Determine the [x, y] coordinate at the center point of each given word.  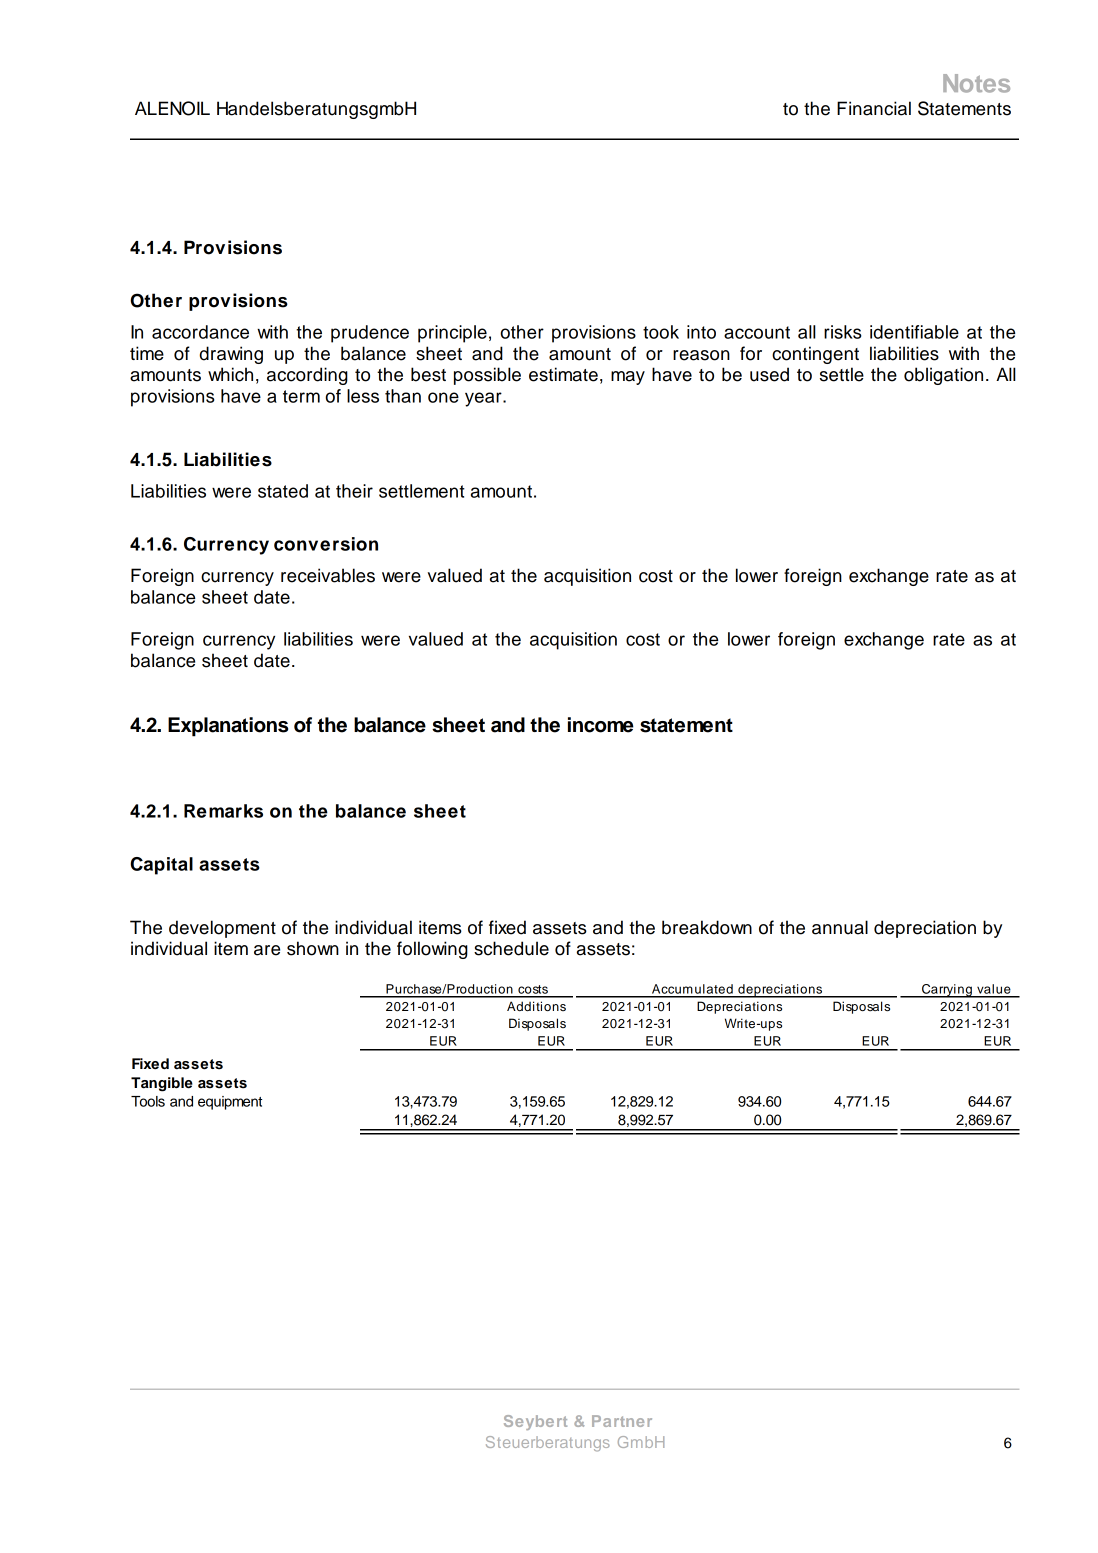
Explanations [228, 727]
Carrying [947, 991]
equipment [230, 1103]
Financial [874, 108]
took [661, 332]
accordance [200, 332]
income [601, 725]
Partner [622, 1421]
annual [840, 927]
